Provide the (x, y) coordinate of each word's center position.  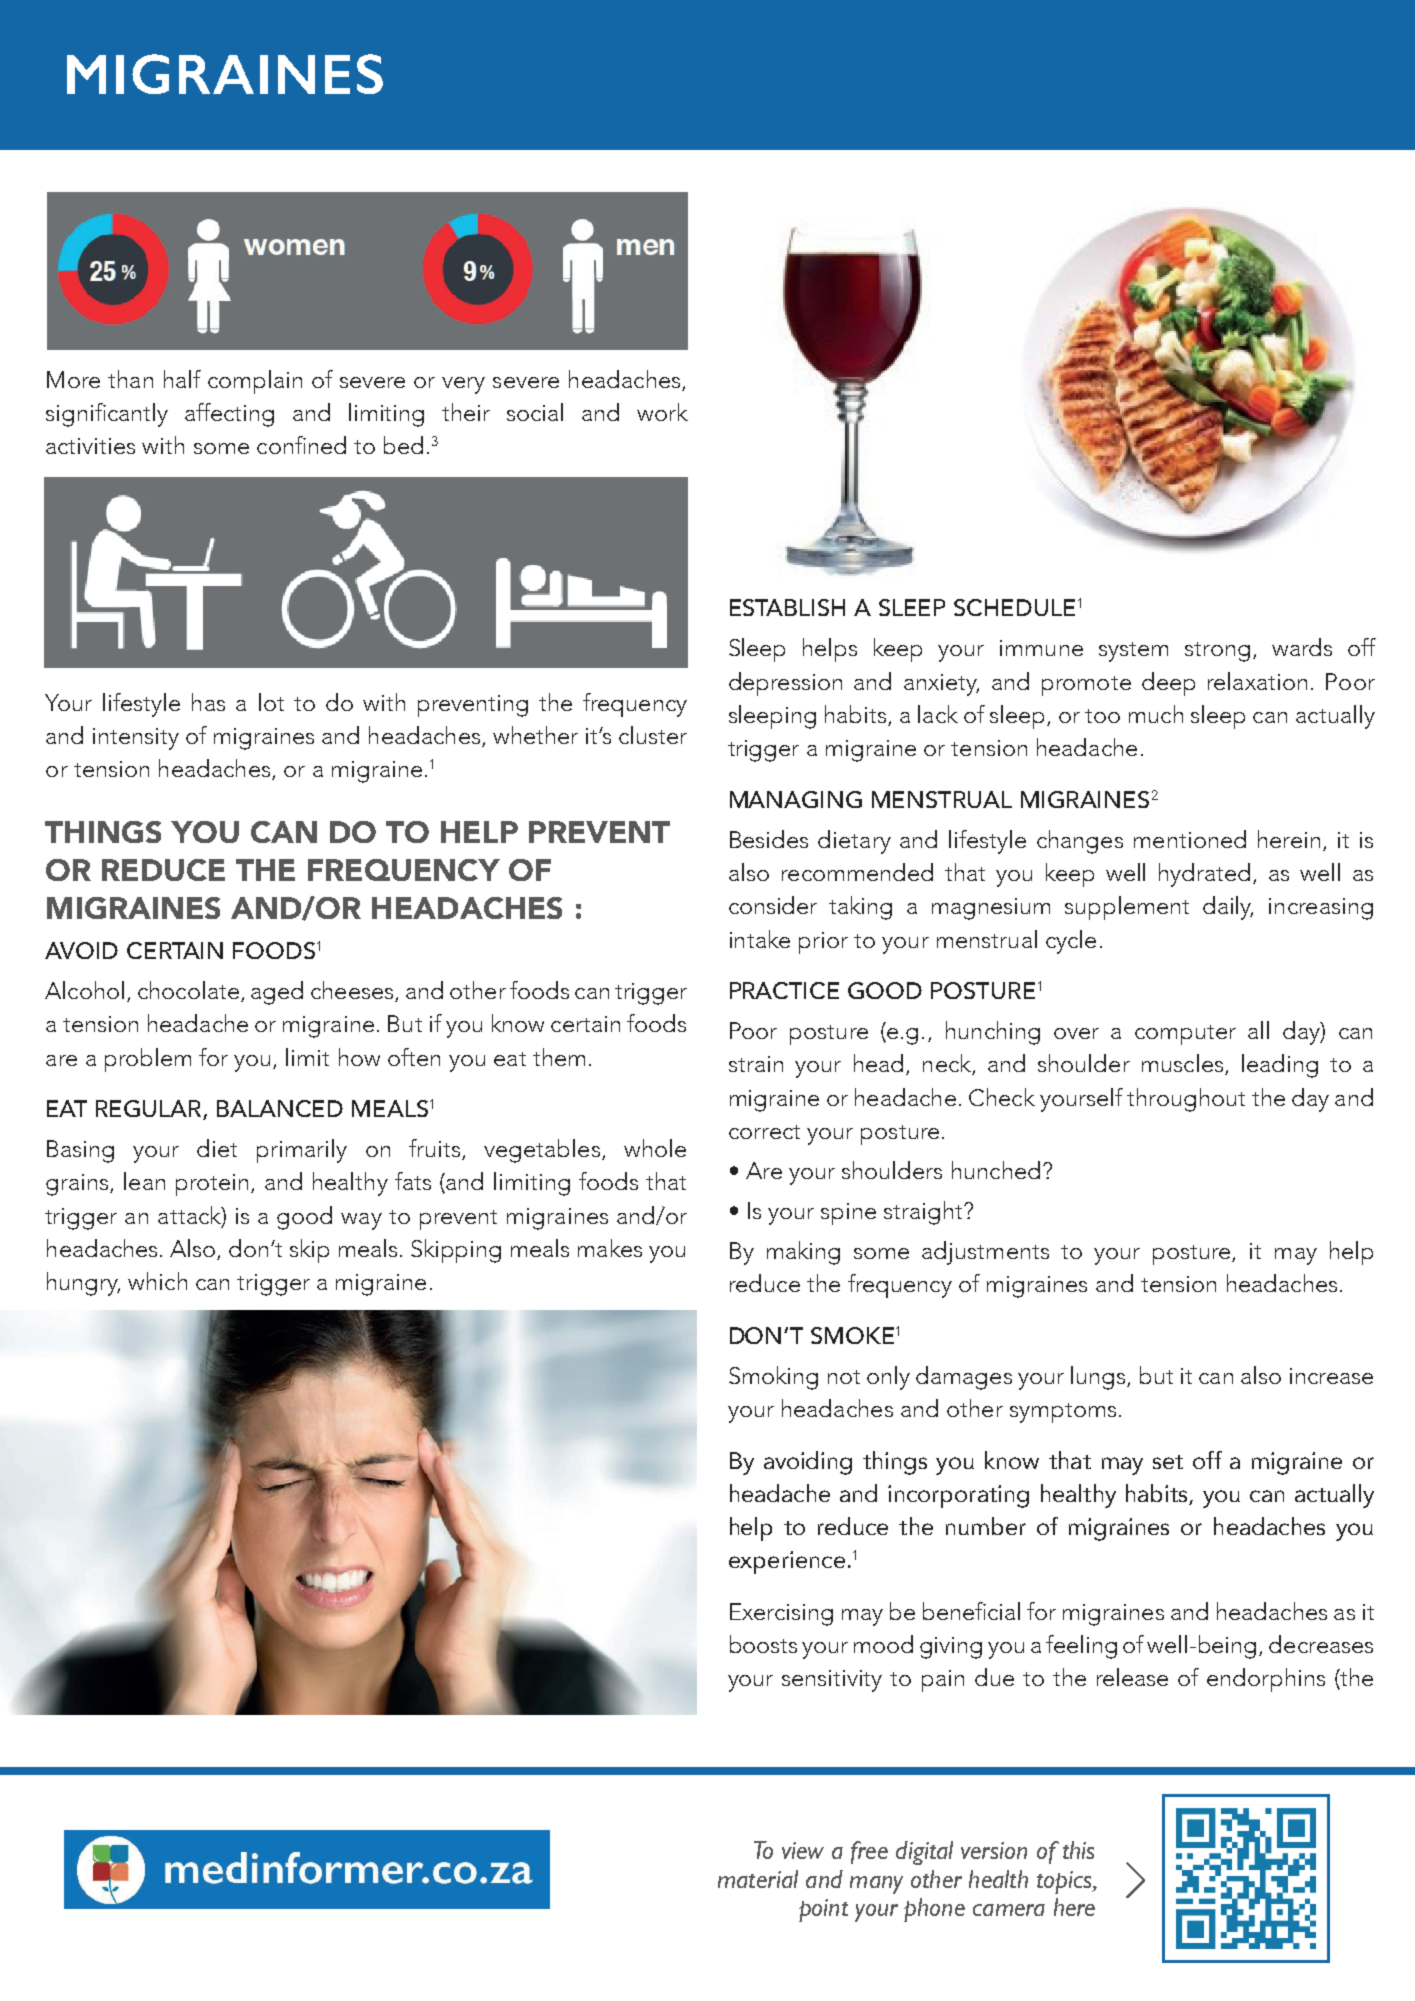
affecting (229, 415)
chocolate (188, 990)
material (758, 1879)
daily (1228, 908)
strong (1217, 652)
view (803, 1850)
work (662, 412)
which (157, 1281)
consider (773, 905)
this (1078, 1850)
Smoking (773, 1378)
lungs (1099, 1378)
